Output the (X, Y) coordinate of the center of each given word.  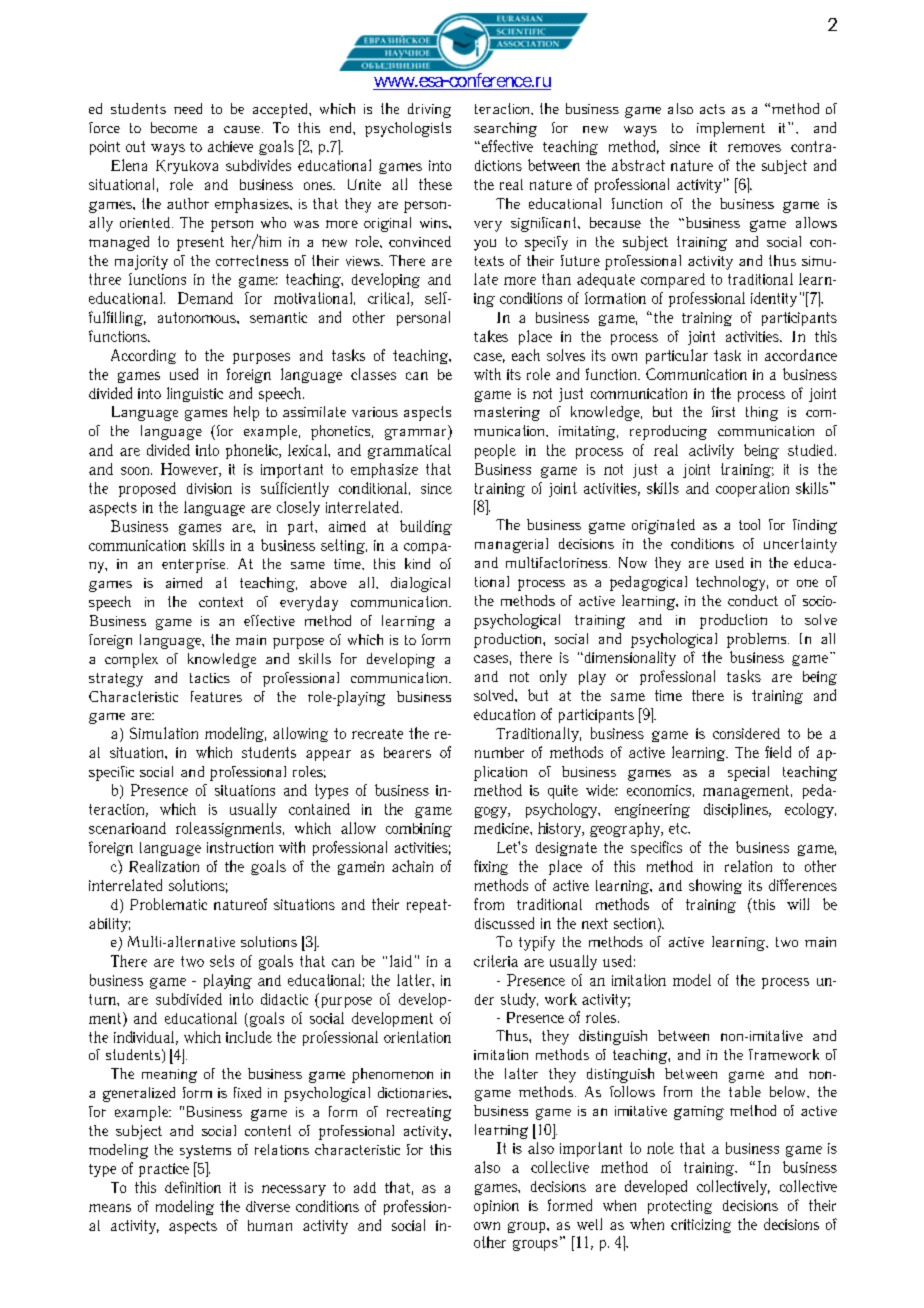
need (188, 108)
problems (758, 640)
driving (429, 110)
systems (205, 1152)
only (553, 677)
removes (754, 148)
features (216, 696)
